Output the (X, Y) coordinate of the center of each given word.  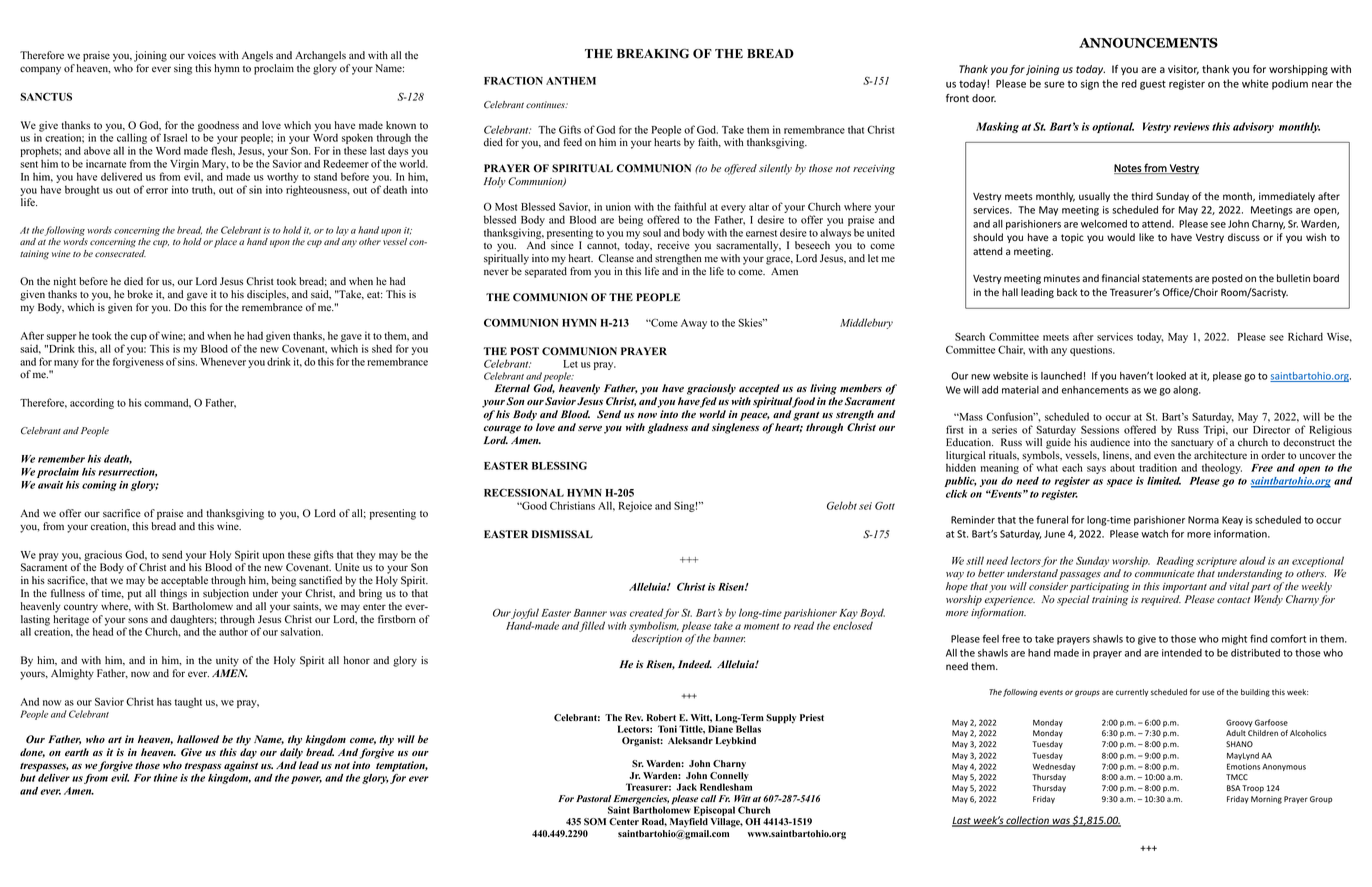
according (92, 403)
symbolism (654, 626)
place (225, 243)
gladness (668, 428)
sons (138, 620)
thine (166, 778)
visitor (1183, 70)
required (1161, 600)
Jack (686, 787)
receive (673, 245)
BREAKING (653, 53)
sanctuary (1192, 444)
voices (202, 55)
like (1146, 237)
